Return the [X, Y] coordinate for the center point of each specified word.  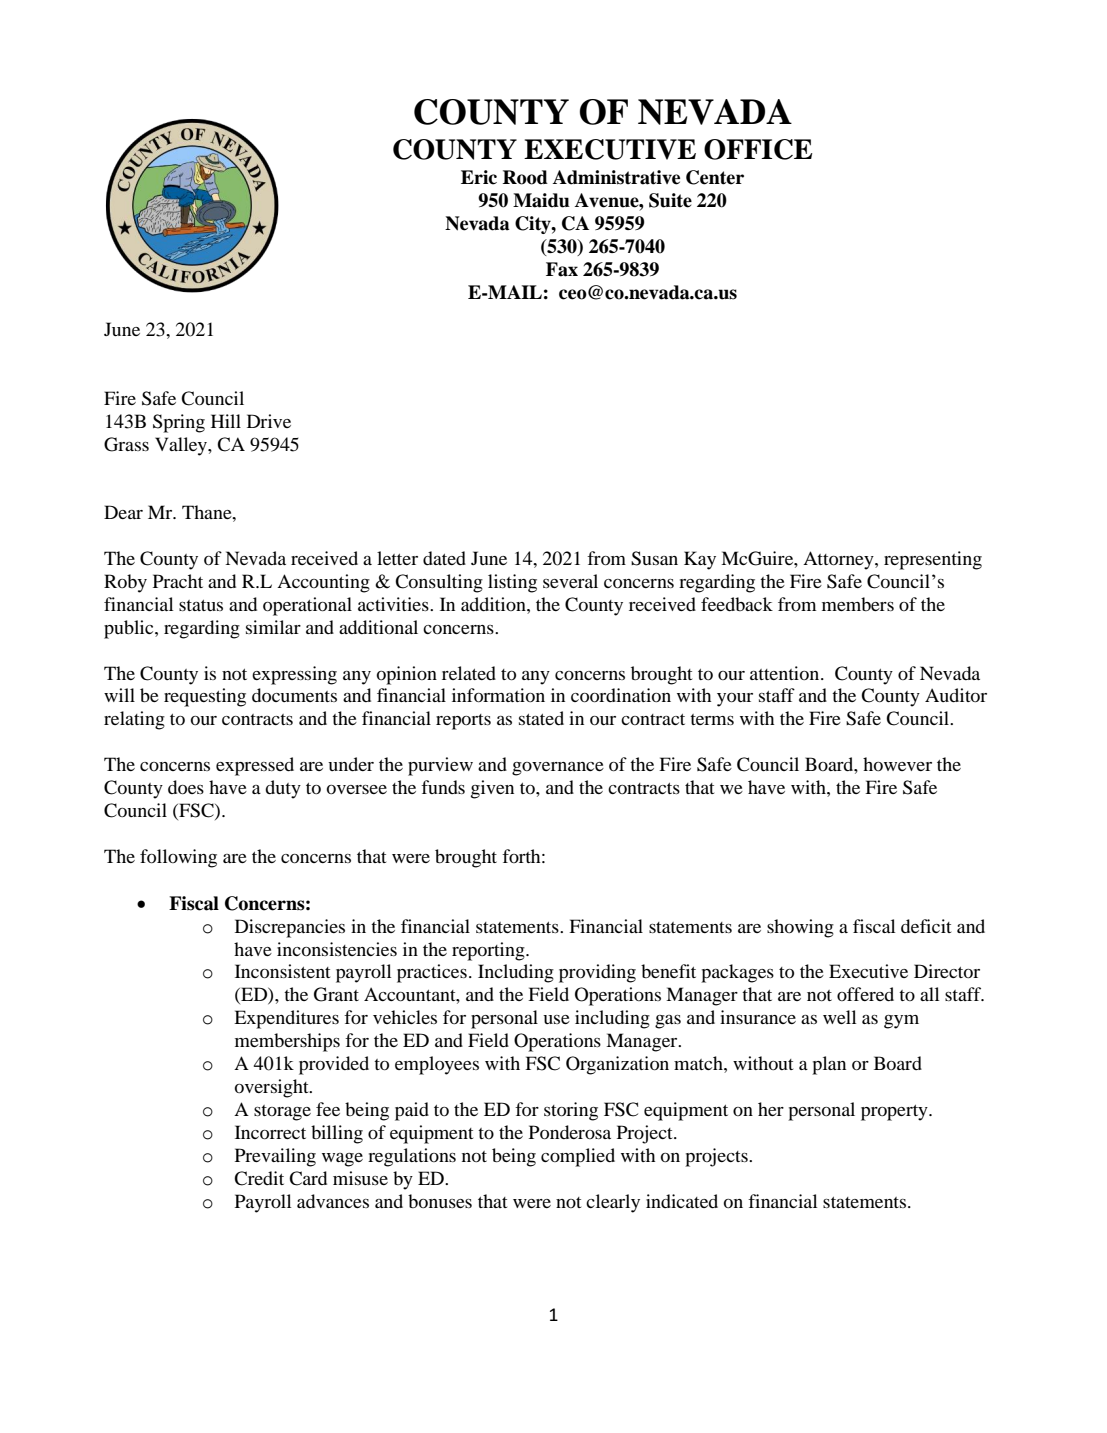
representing [933, 560]
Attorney [839, 560]
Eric [479, 177]
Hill [226, 421]
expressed [255, 766]
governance [558, 769]
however [897, 764]
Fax [562, 269]
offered [865, 994]
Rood [525, 177]
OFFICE [758, 149]
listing [512, 583]
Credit [259, 1178]
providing [597, 973]
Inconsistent [282, 971]
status [201, 605]
